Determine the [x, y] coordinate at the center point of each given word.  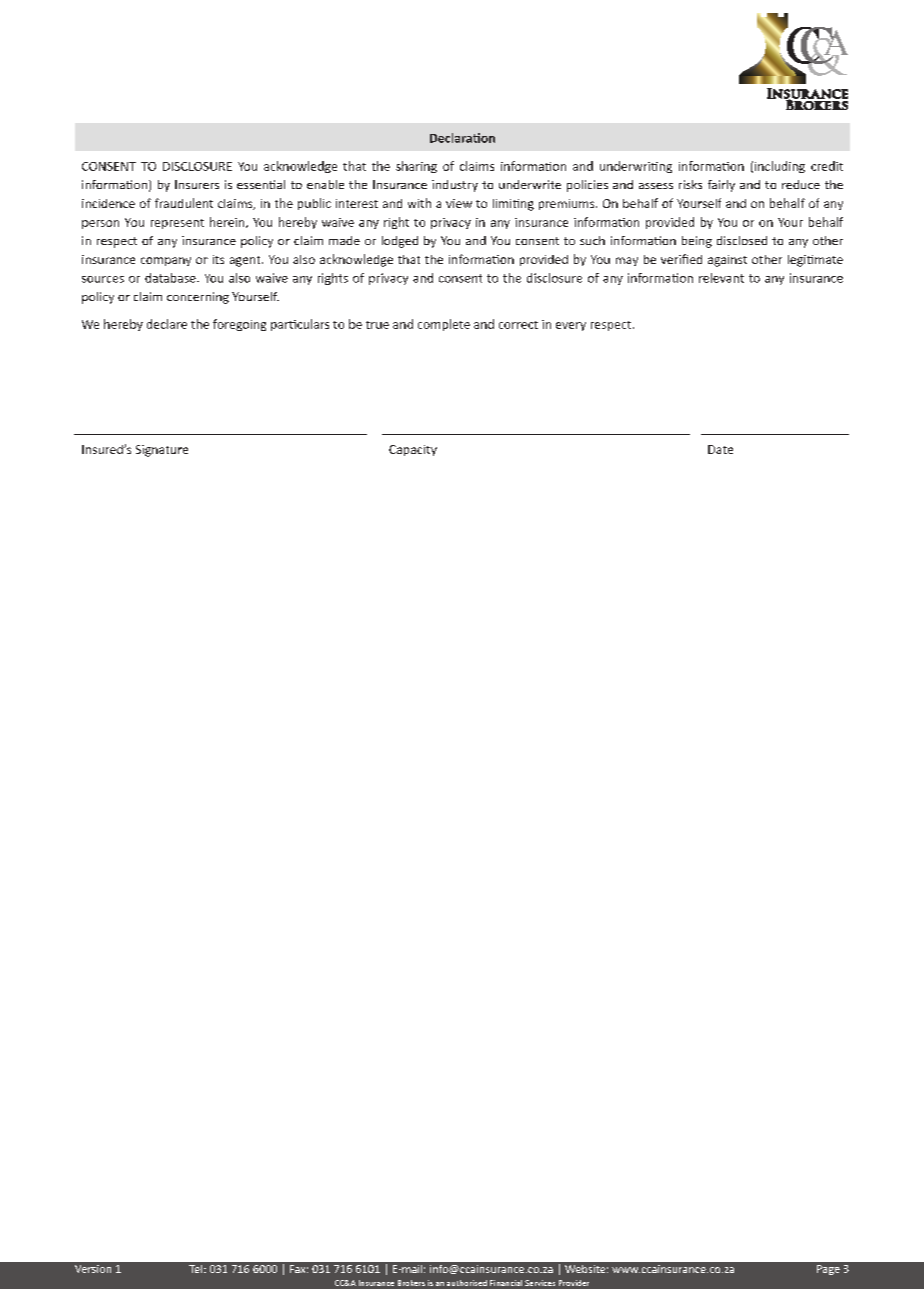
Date [720, 449]
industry [455, 186]
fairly [721, 186]
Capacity [413, 450]
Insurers [197, 184]
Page [828, 1270]
